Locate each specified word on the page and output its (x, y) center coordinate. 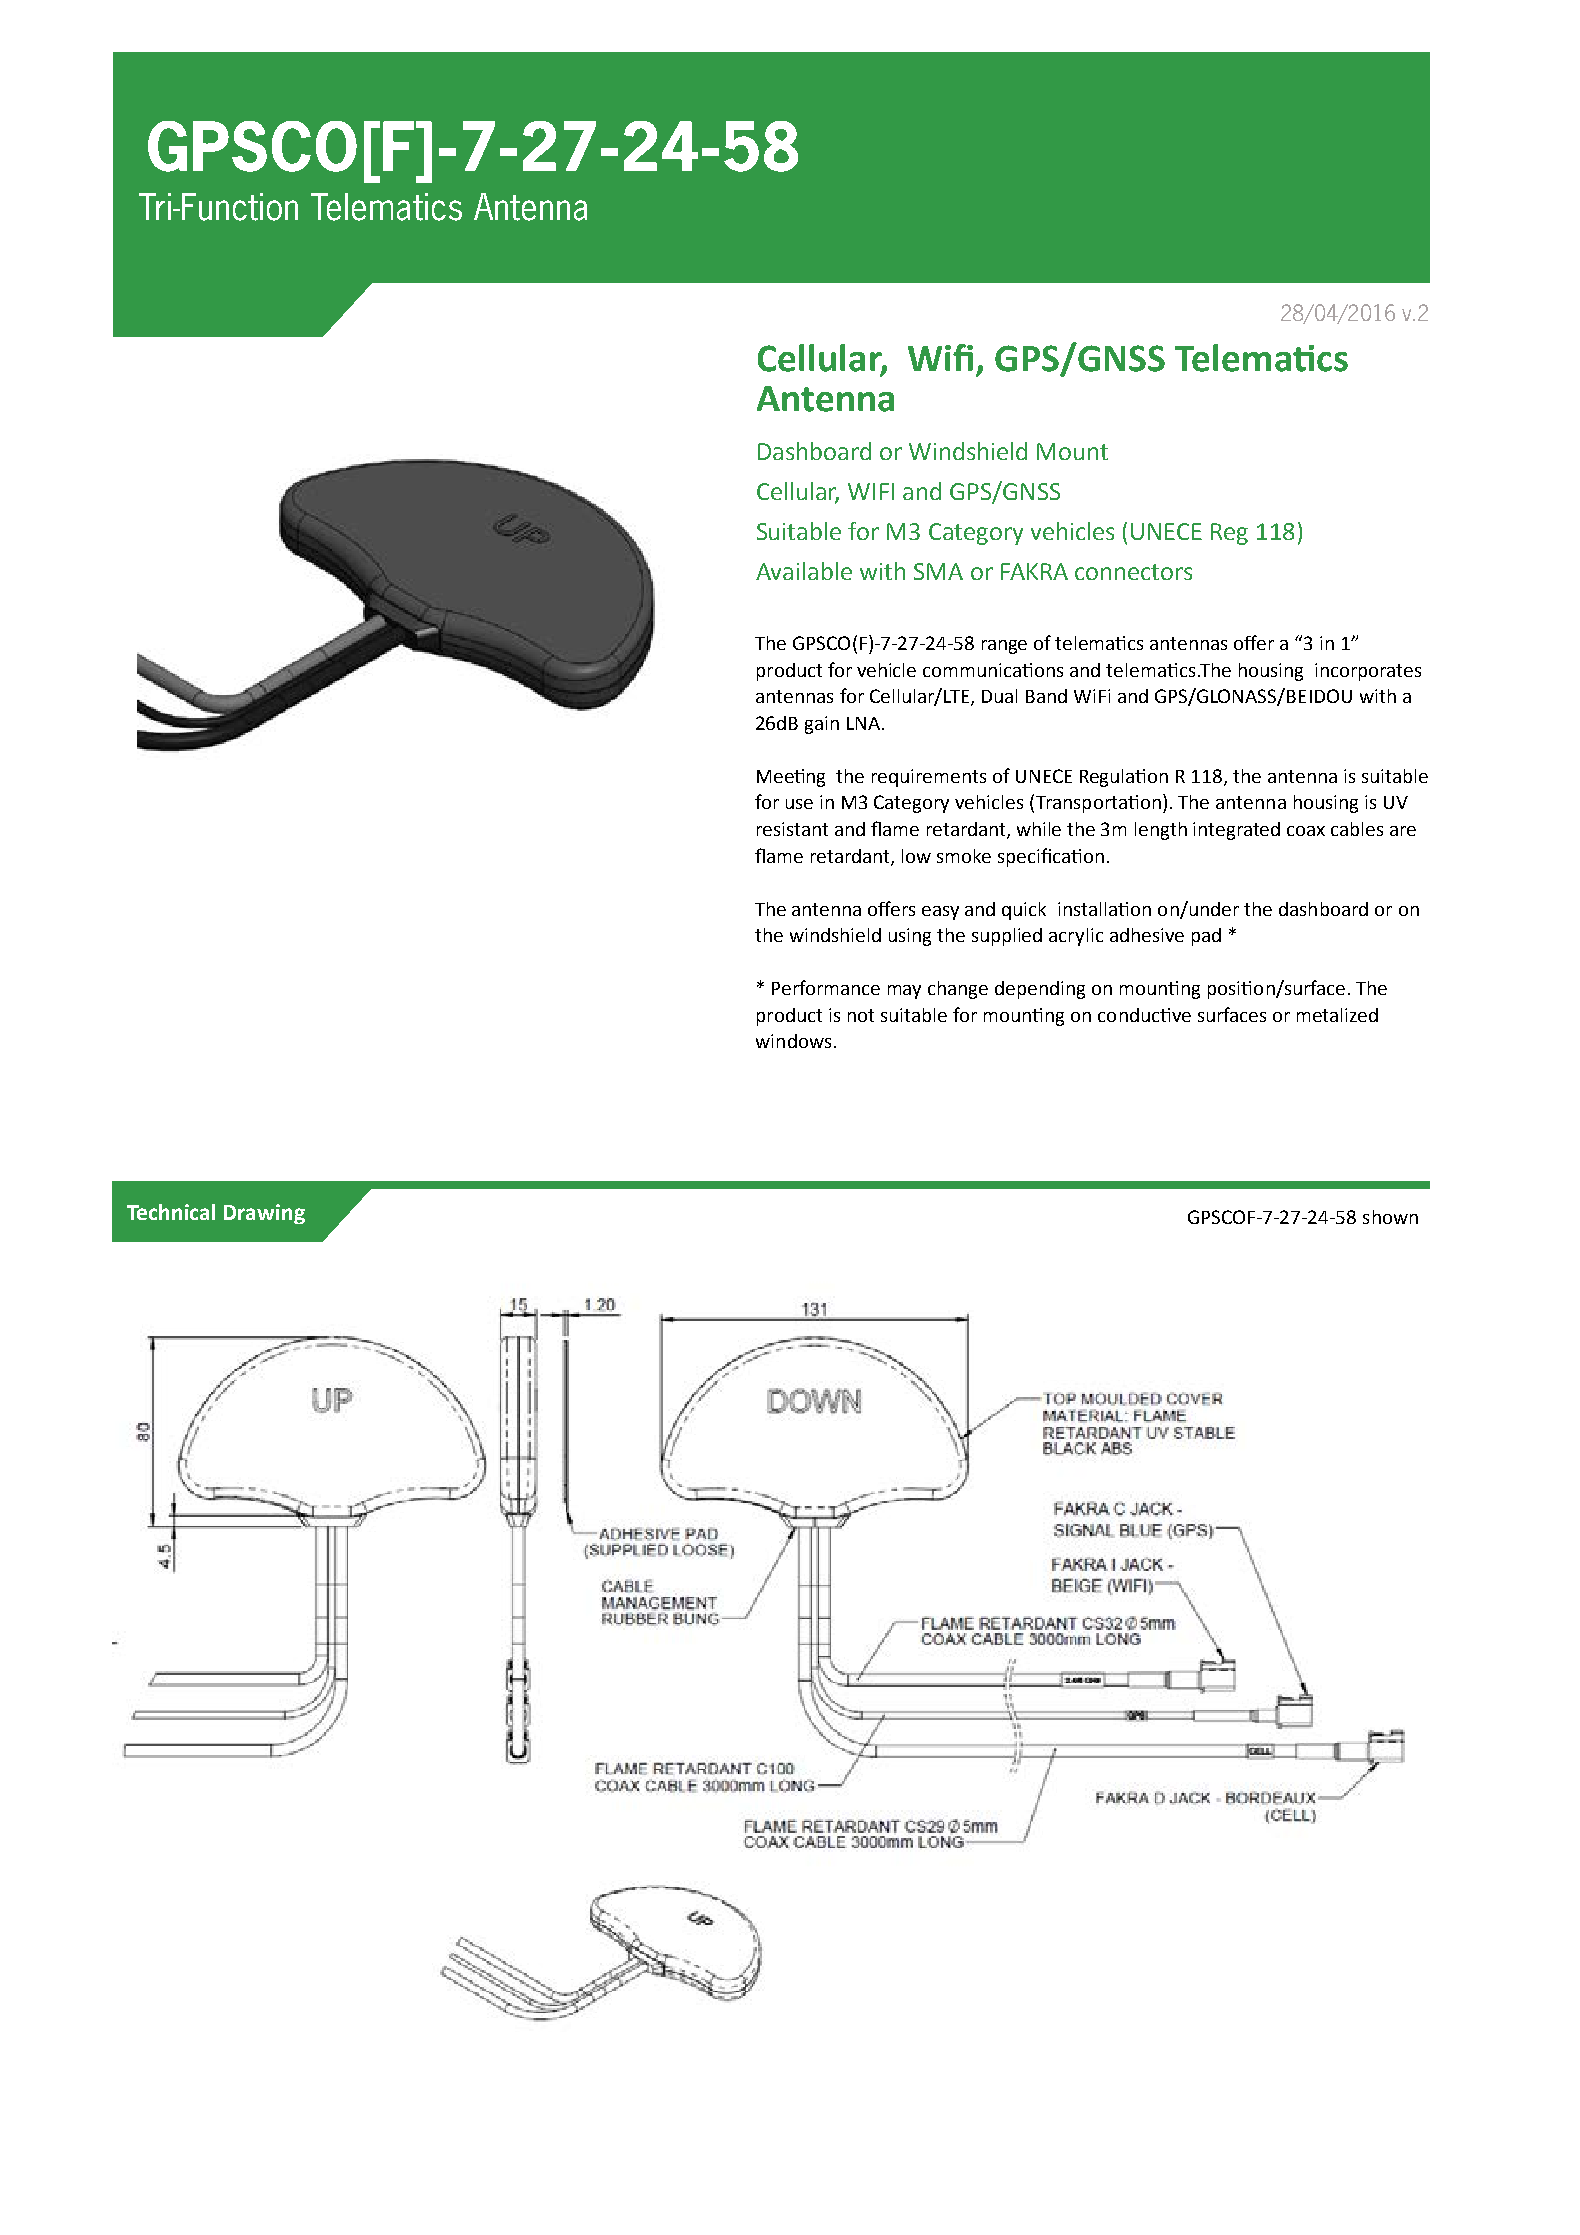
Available (804, 571)
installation (1104, 909)
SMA (938, 571)
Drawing (264, 1214)
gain (822, 725)
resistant (792, 829)
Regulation (1124, 778)
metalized (1337, 1015)
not (861, 1015)
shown (1390, 1217)
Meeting (791, 778)
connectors (1133, 572)
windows (793, 1041)
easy (940, 913)
